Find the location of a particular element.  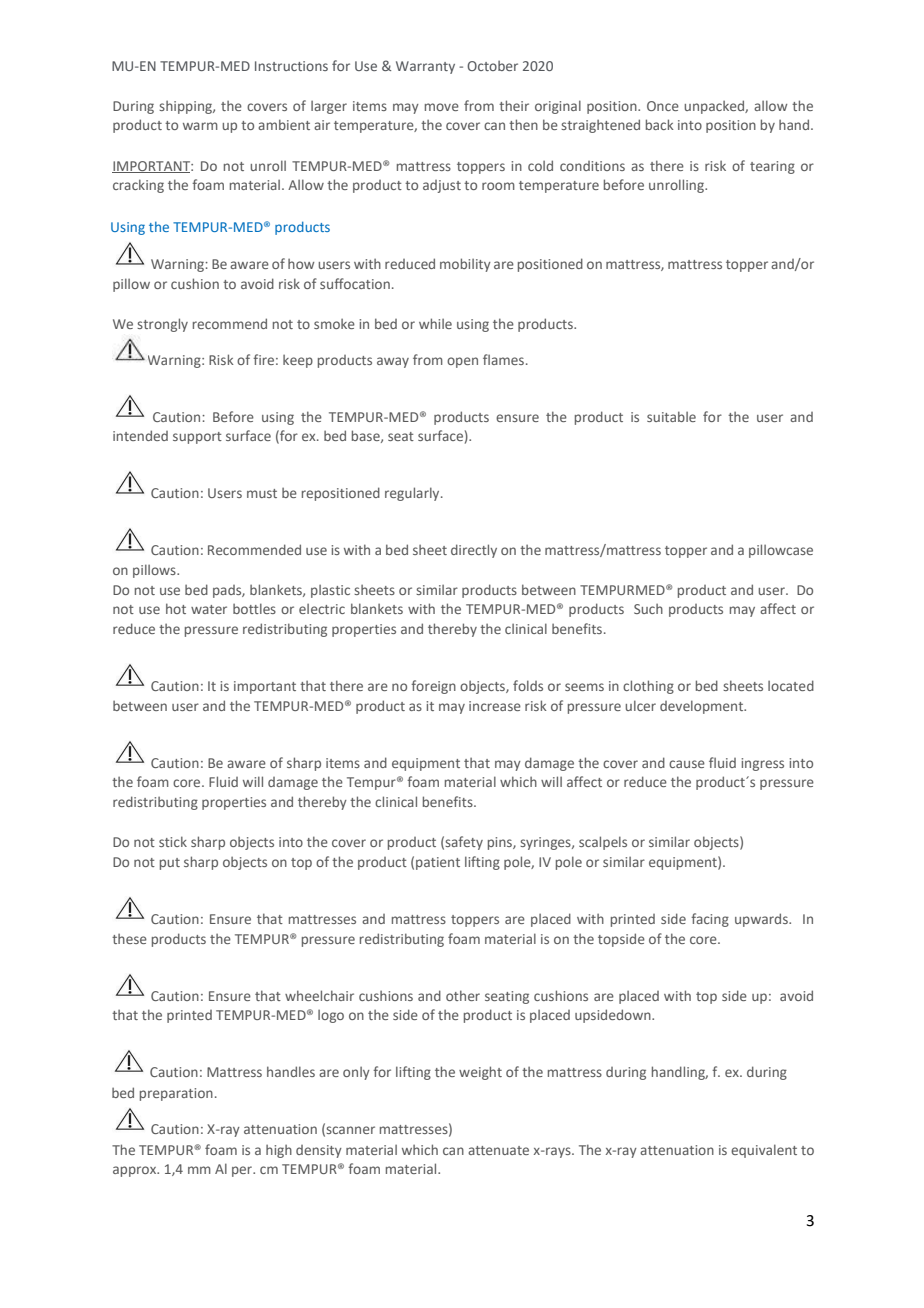

Once is located at coordinates (663, 106).
